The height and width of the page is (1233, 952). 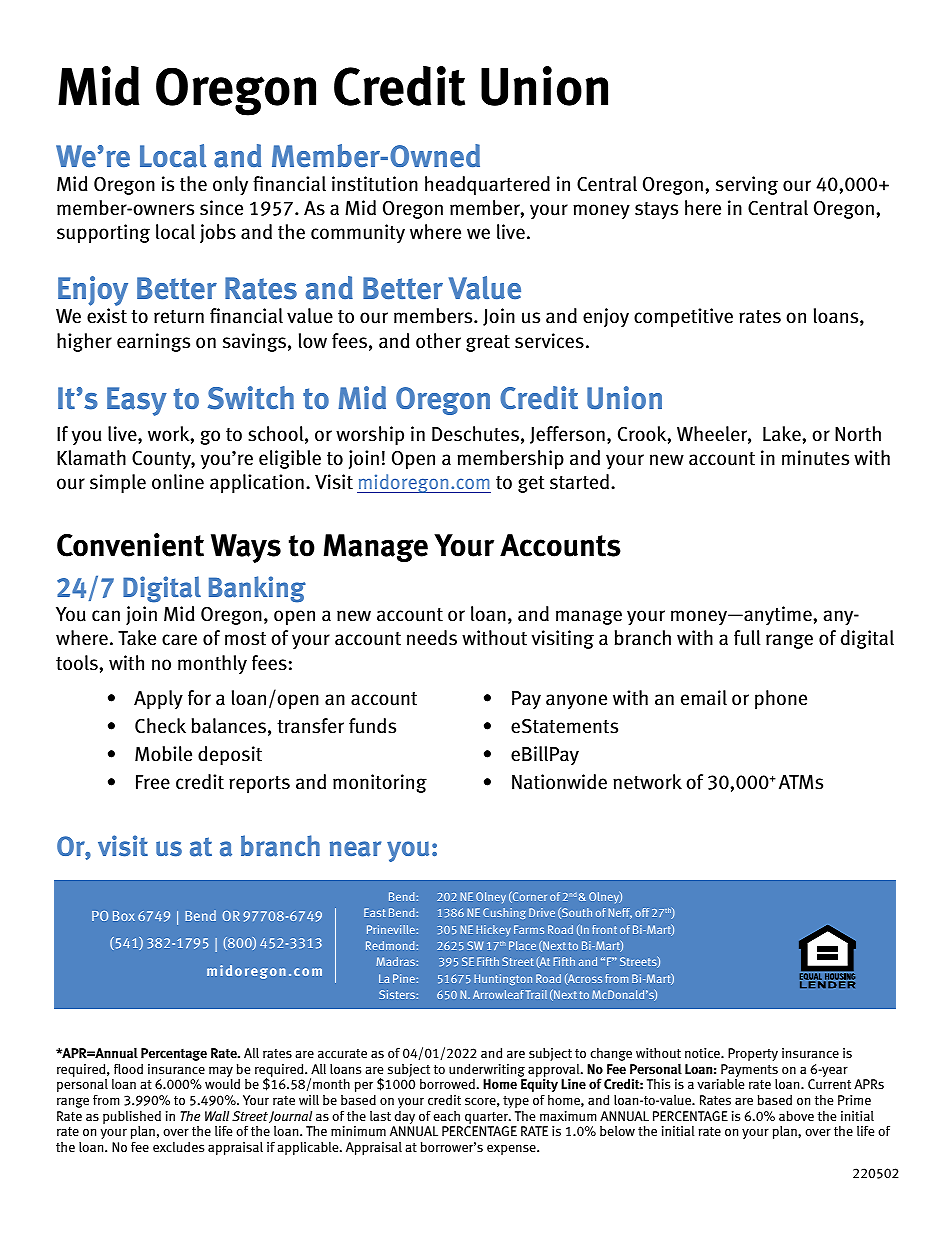 I want to click on serving, so click(x=747, y=185).
